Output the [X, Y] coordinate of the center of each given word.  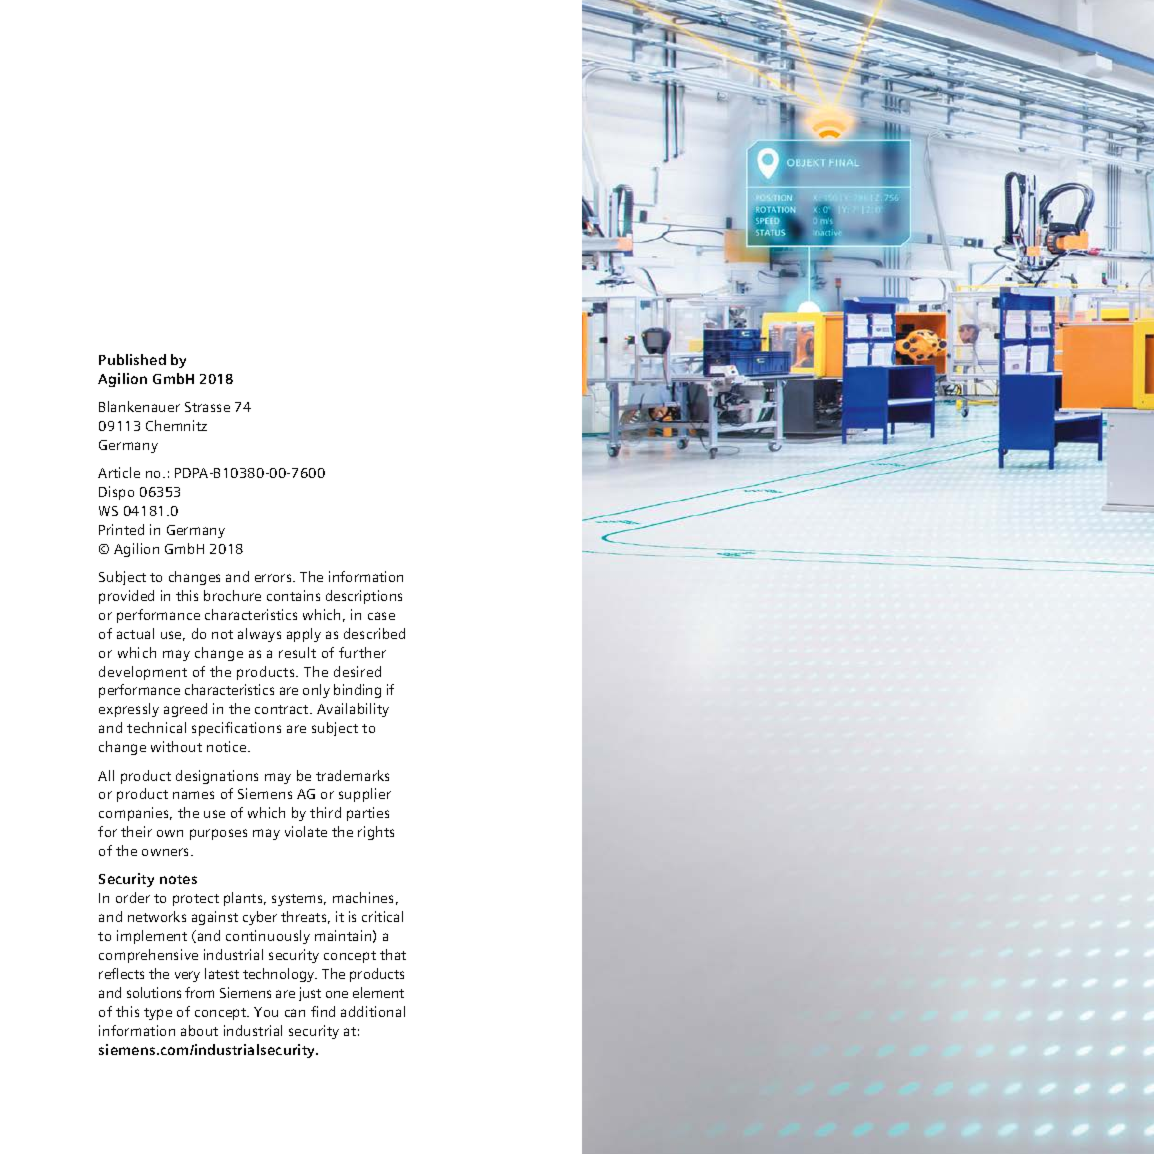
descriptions [364, 597]
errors [274, 578]
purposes [218, 834]
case [381, 616]
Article [119, 472]
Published [132, 359]
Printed [121, 529]
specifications [236, 729]
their [136, 831]
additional [373, 1011]
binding [357, 691]
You [266, 1012]
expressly [129, 710]
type [158, 1014]
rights [376, 833]
